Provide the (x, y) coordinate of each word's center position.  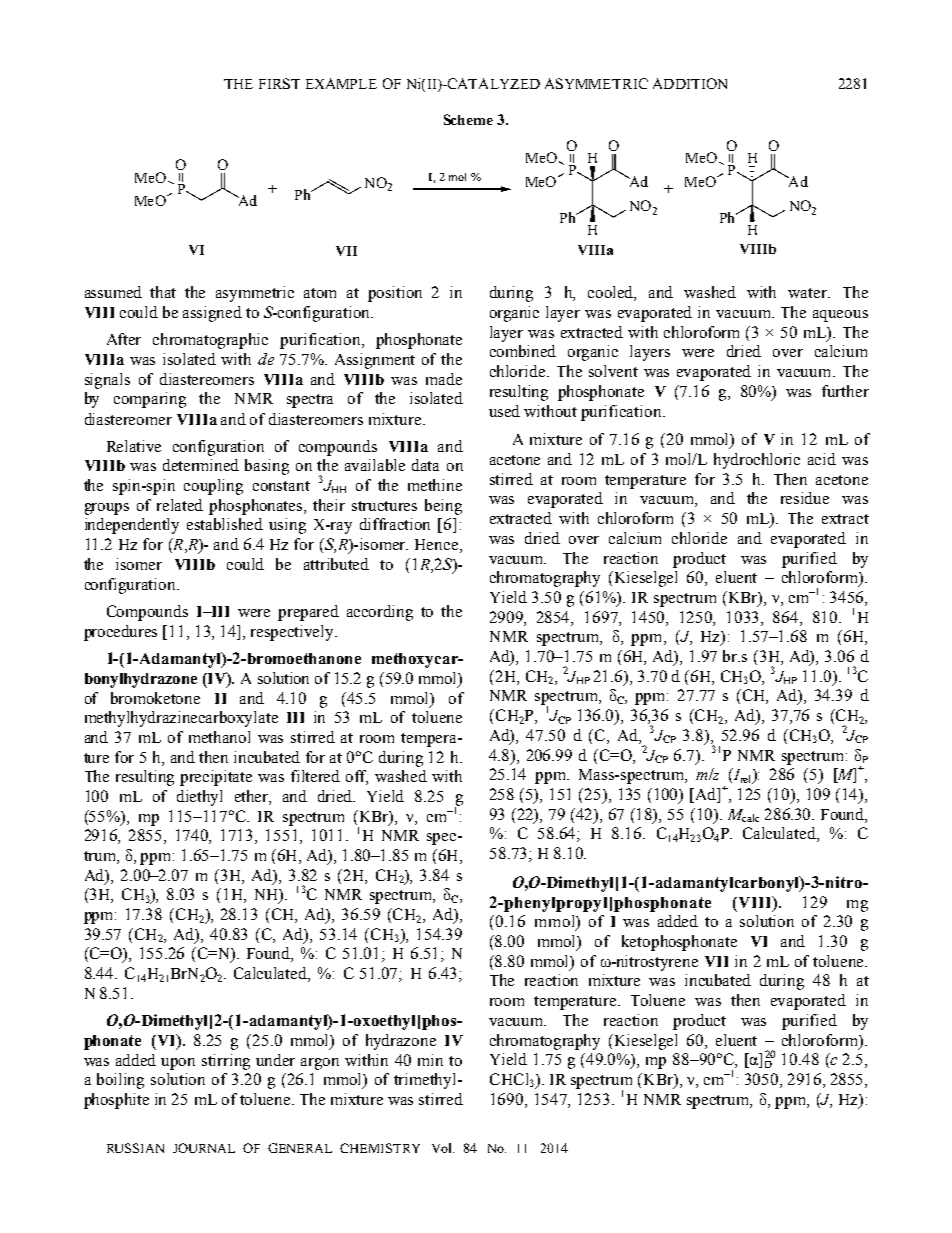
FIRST (279, 83)
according (380, 613)
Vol (443, 1148)
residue (805, 498)
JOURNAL (204, 1148)
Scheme (468, 119)
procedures (120, 633)
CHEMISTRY (380, 1148)
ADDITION (690, 83)
